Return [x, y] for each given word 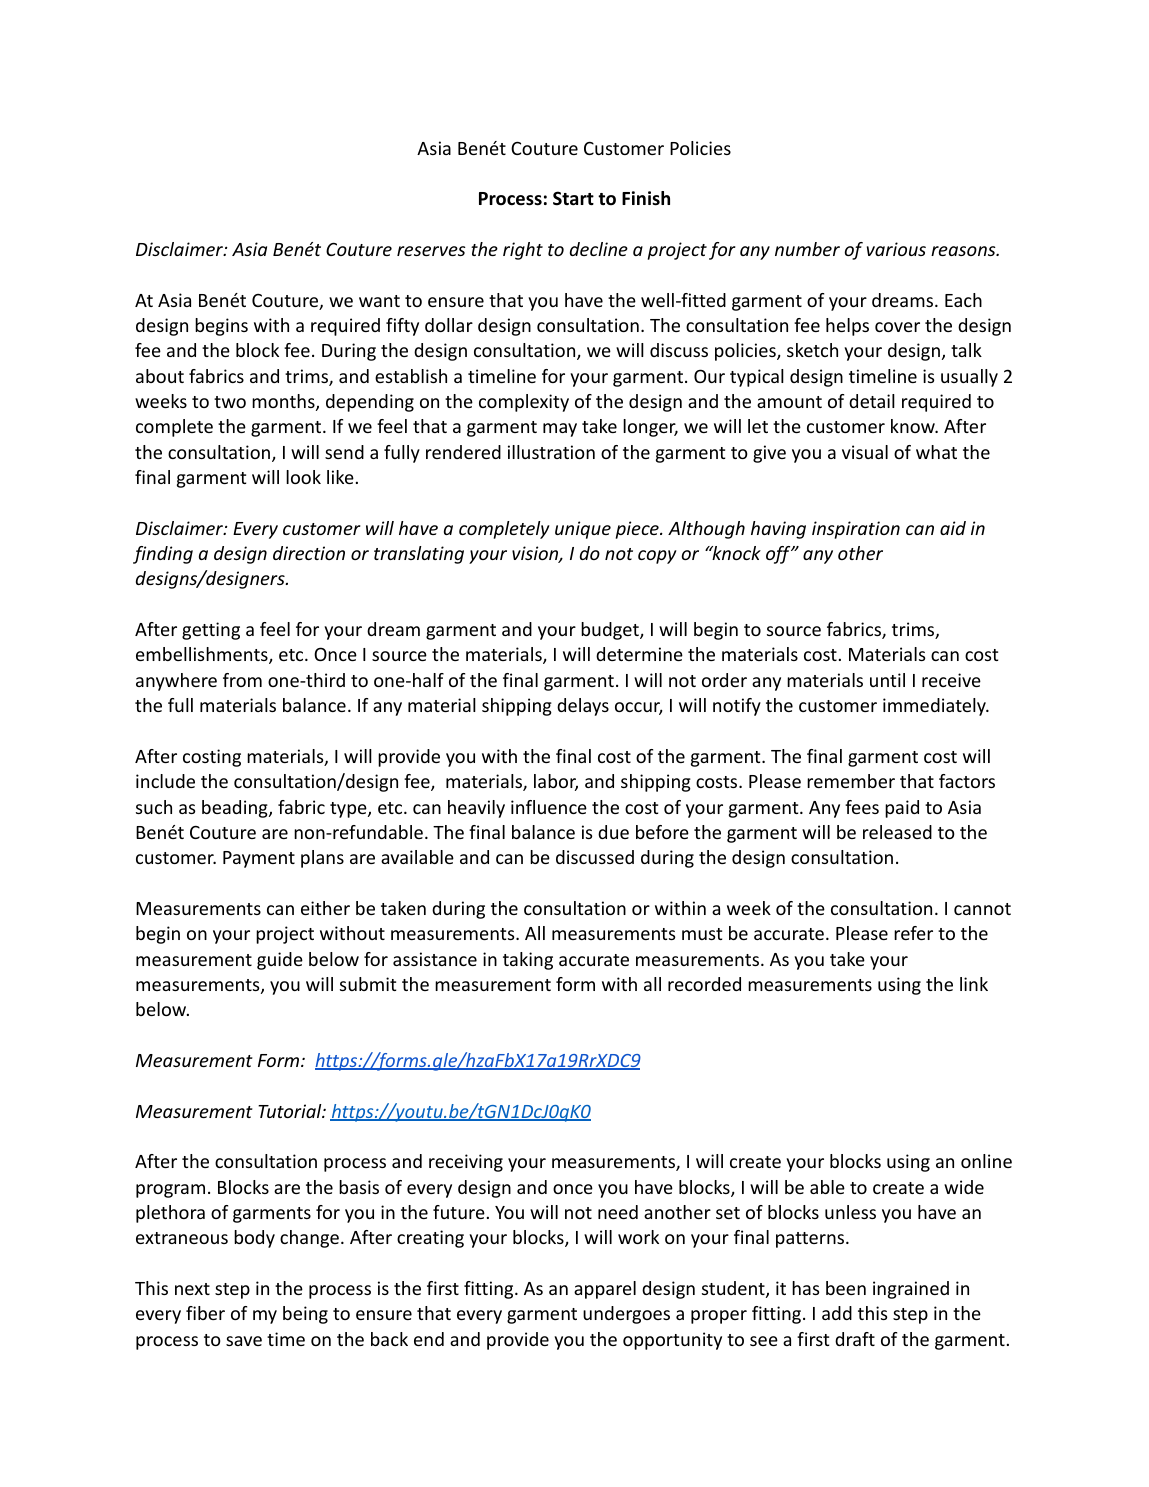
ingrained [911, 1290]
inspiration [856, 530]
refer [913, 933]
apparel [605, 1290]
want [379, 301]
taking [528, 961]
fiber [205, 1313]
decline [599, 249]
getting [211, 631]
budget [611, 631]
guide [280, 961]
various [896, 249]
